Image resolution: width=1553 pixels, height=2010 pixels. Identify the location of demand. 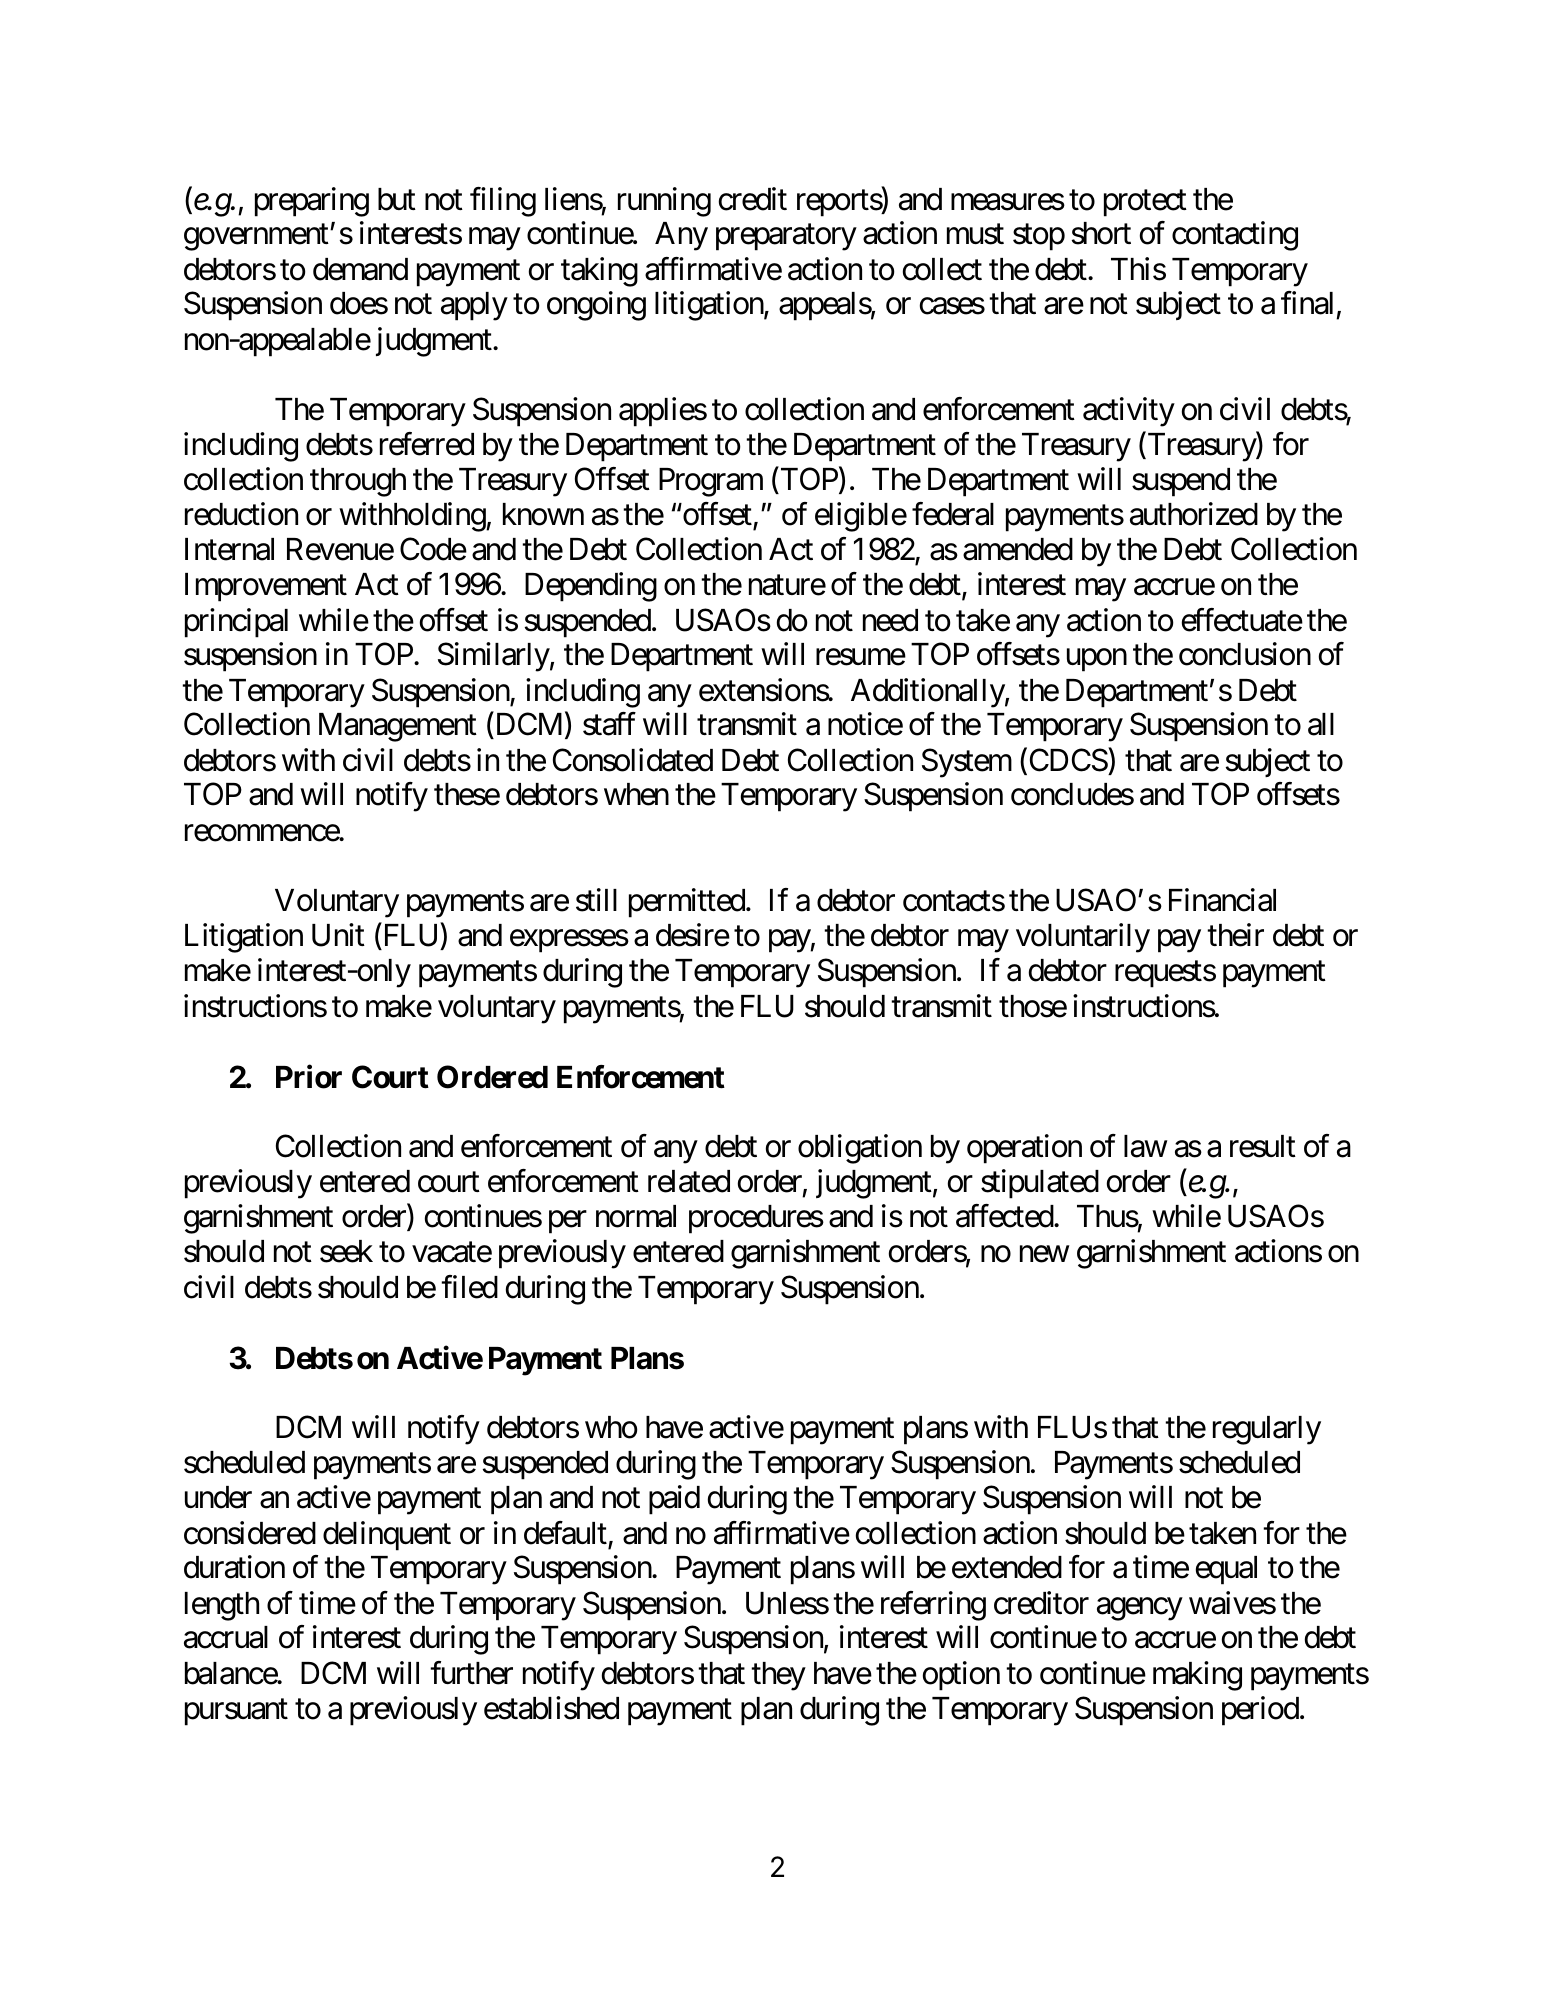
(360, 269).
